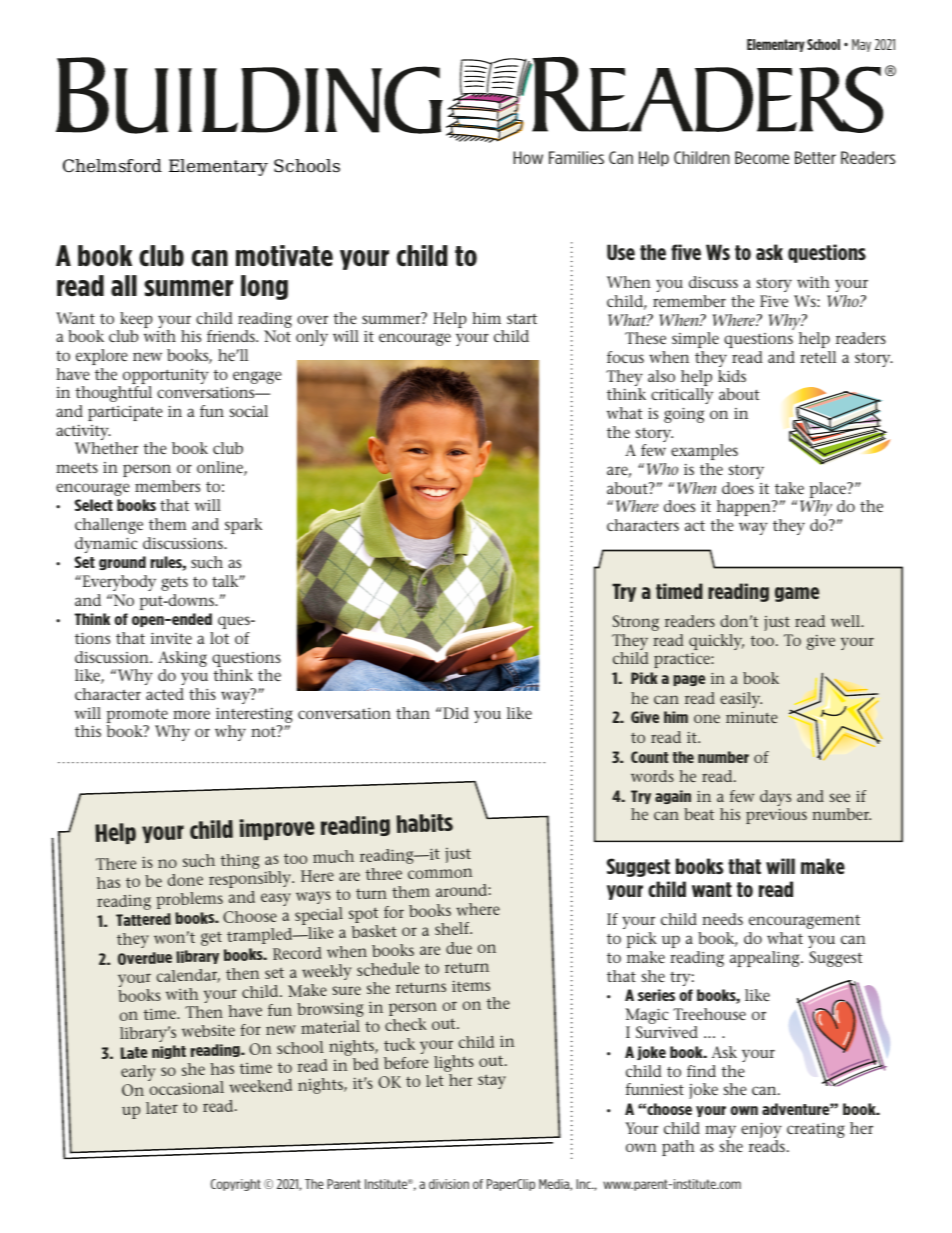 The height and width of the screenshot is (1233, 952). I want to click on Chelmsford, so click(112, 166).
